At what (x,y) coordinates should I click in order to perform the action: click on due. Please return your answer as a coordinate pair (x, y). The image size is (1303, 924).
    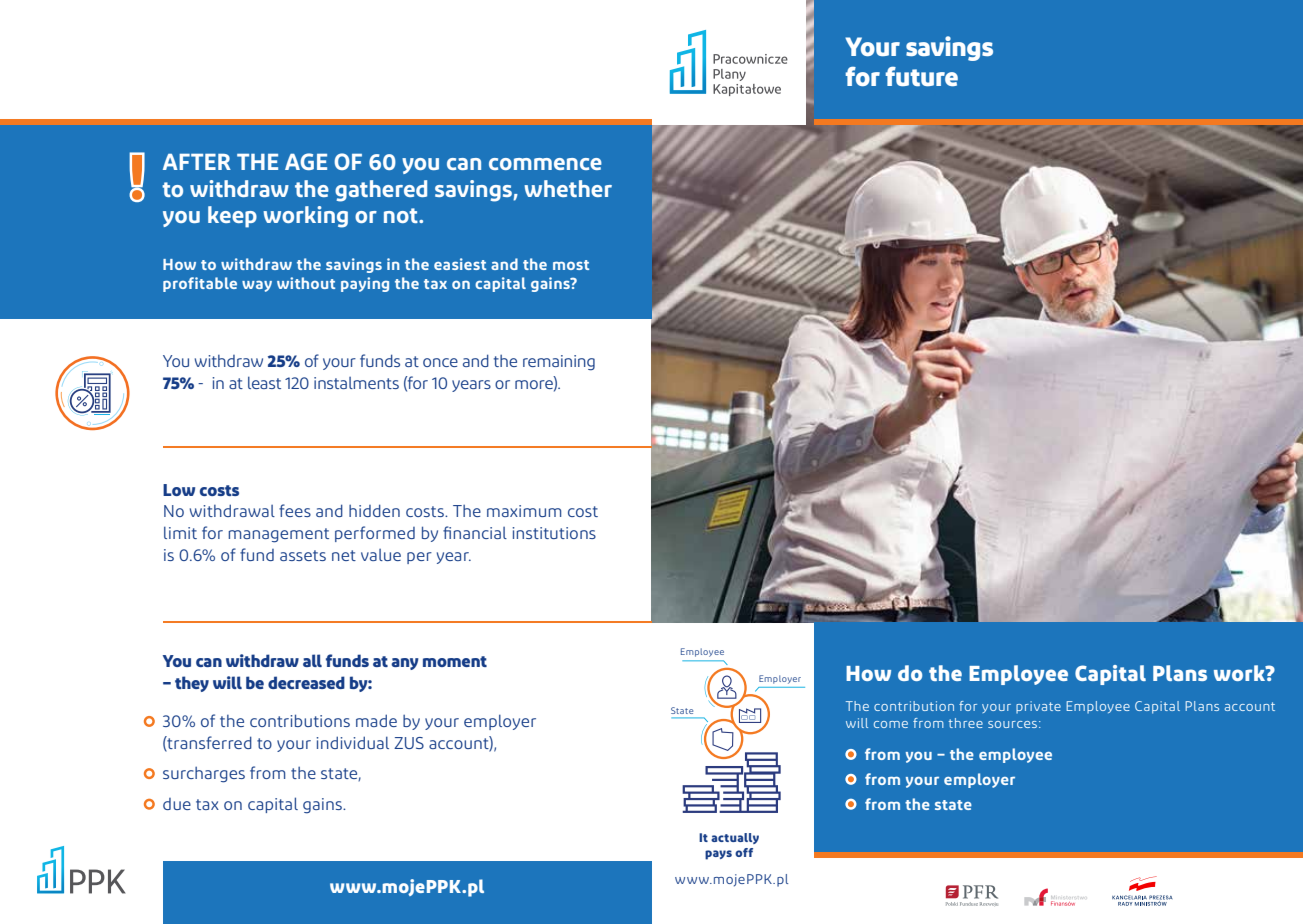
    Looking at the image, I should click on (177, 804).
